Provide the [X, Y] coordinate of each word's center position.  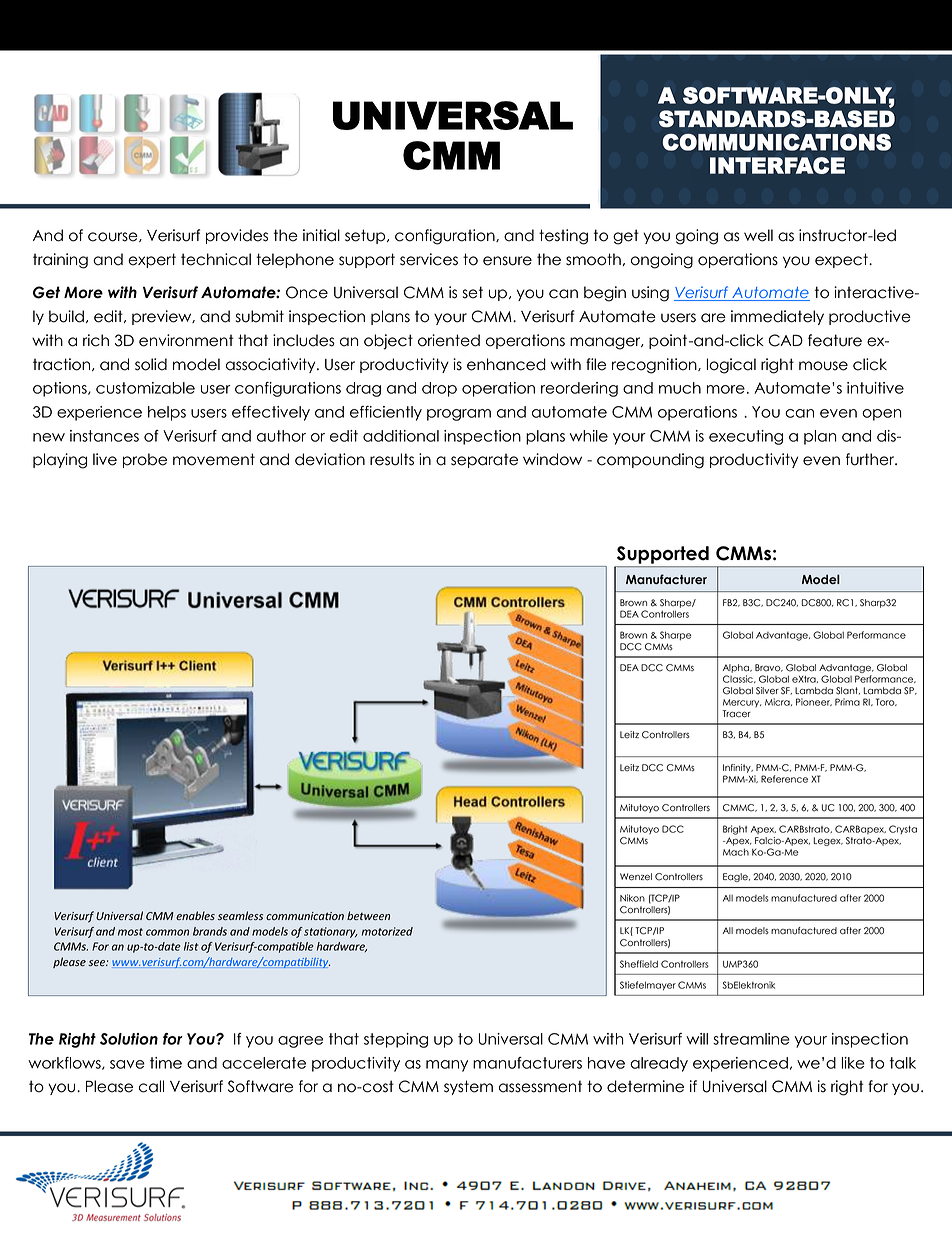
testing [563, 237]
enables [195, 915]
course [114, 237]
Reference [784, 779]
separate [484, 460]
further [871, 459]
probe [145, 460]
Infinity [738, 768]
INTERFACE [777, 165]
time [166, 1063]
